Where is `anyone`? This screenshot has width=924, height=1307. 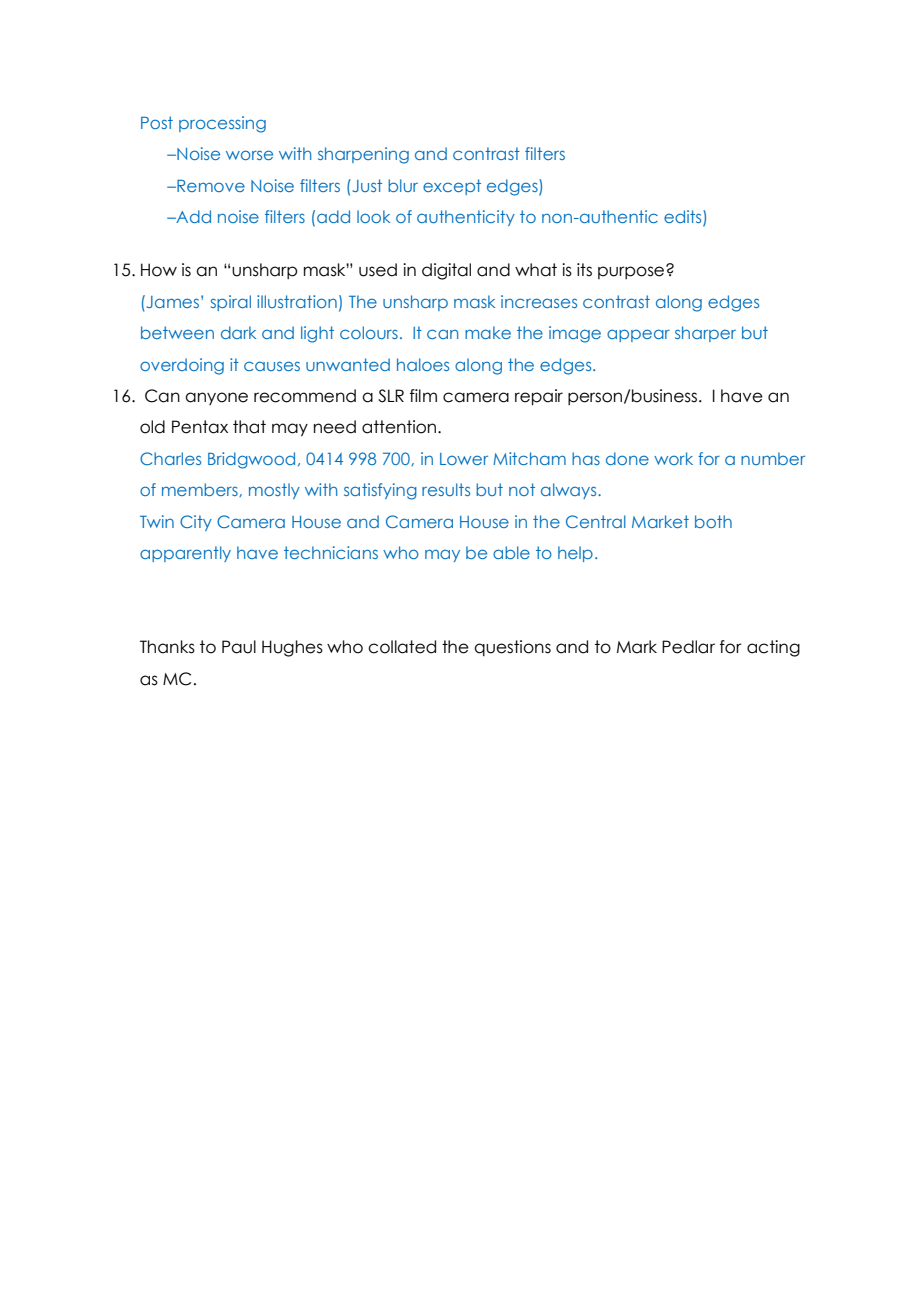 anyone is located at coordinates (216, 398).
